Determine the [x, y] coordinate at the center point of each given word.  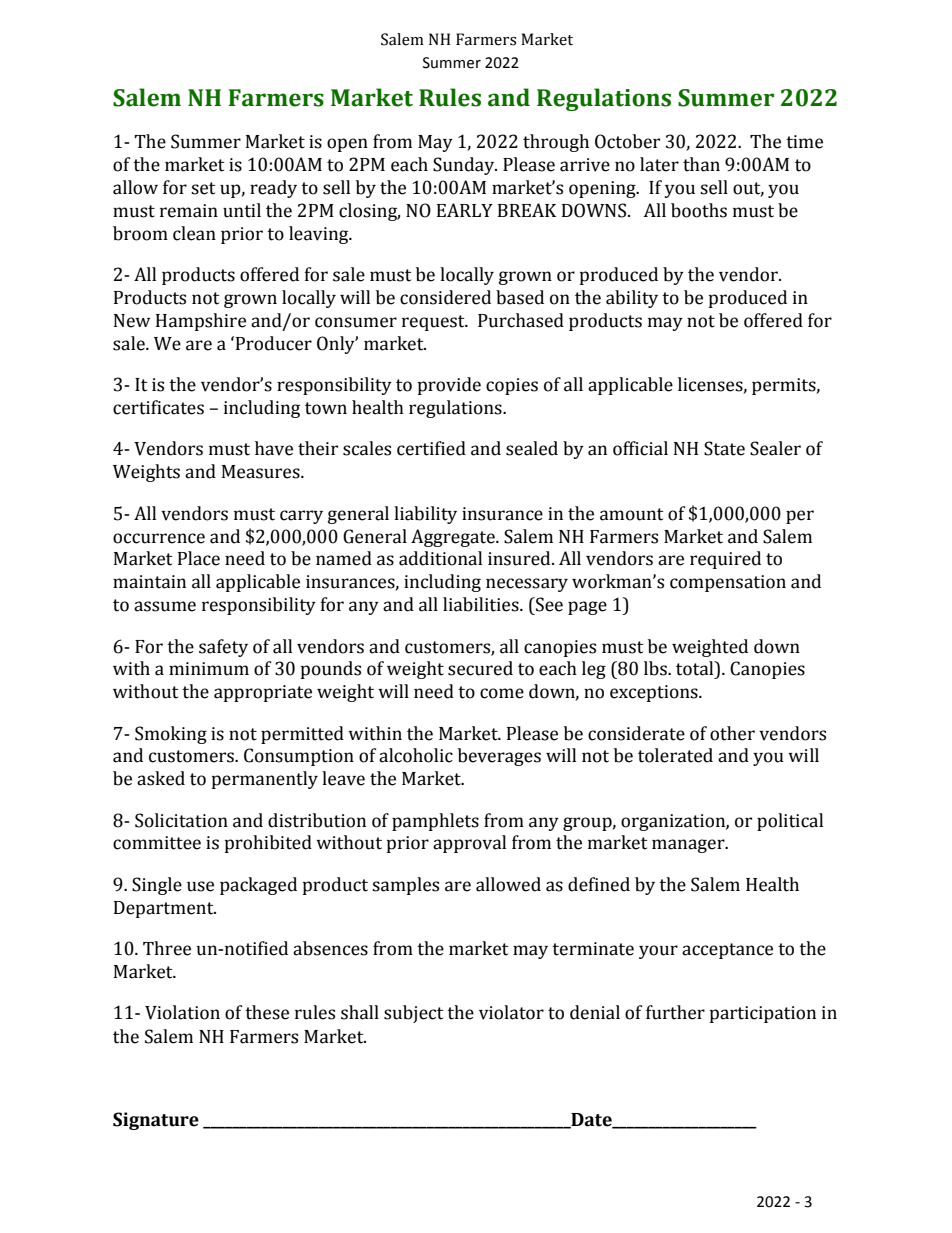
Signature [156, 1121]
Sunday [465, 166]
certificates [158, 407]
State [724, 448]
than [701, 164]
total [696, 668]
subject [413, 1014]
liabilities [482, 604]
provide [449, 386]
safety [223, 648]
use [200, 886]
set [203, 188]
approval [469, 844]
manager [689, 846]
